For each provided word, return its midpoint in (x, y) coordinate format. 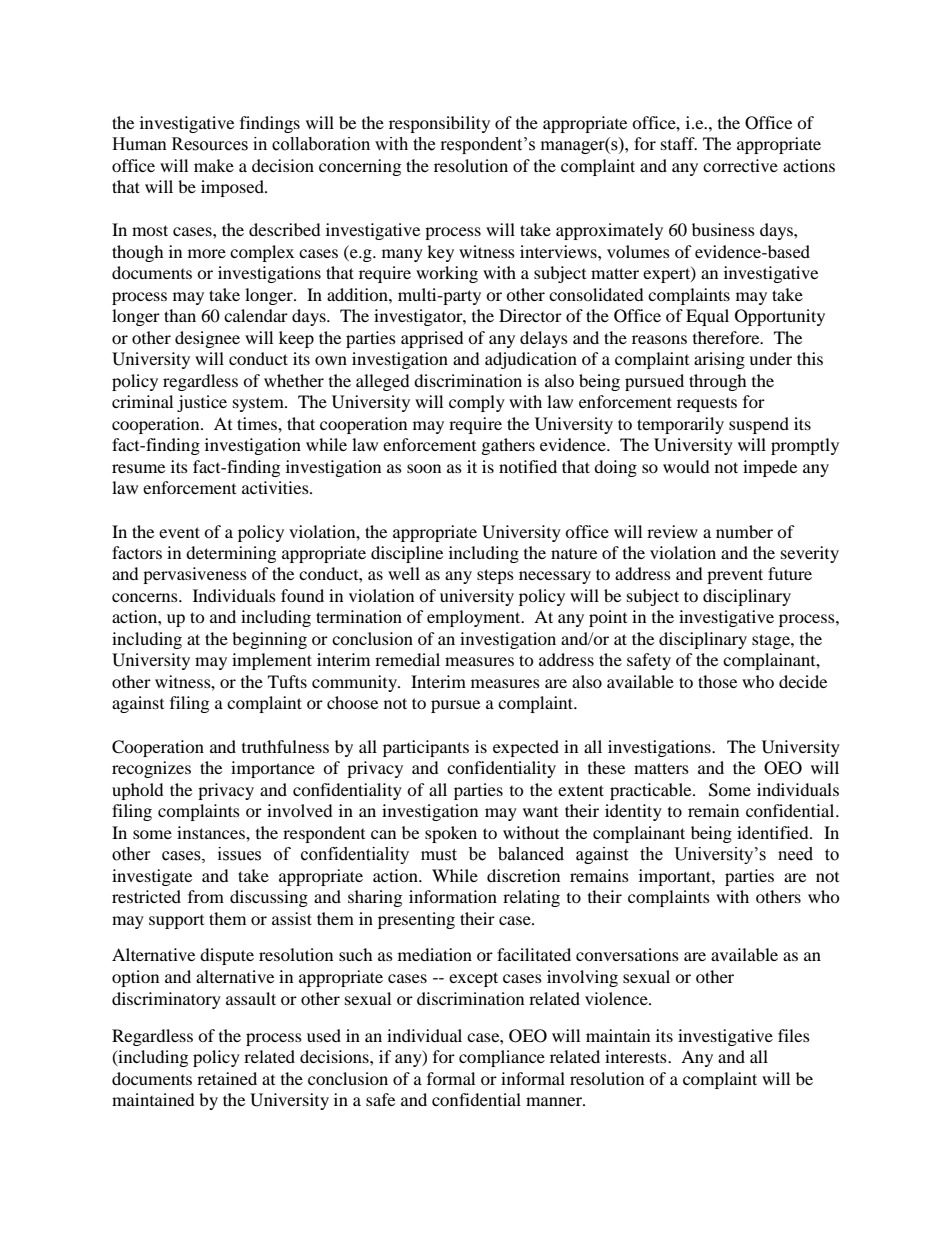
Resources (210, 144)
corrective (740, 165)
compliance (502, 1058)
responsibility (439, 124)
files (794, 1035)
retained (227, 1078)
